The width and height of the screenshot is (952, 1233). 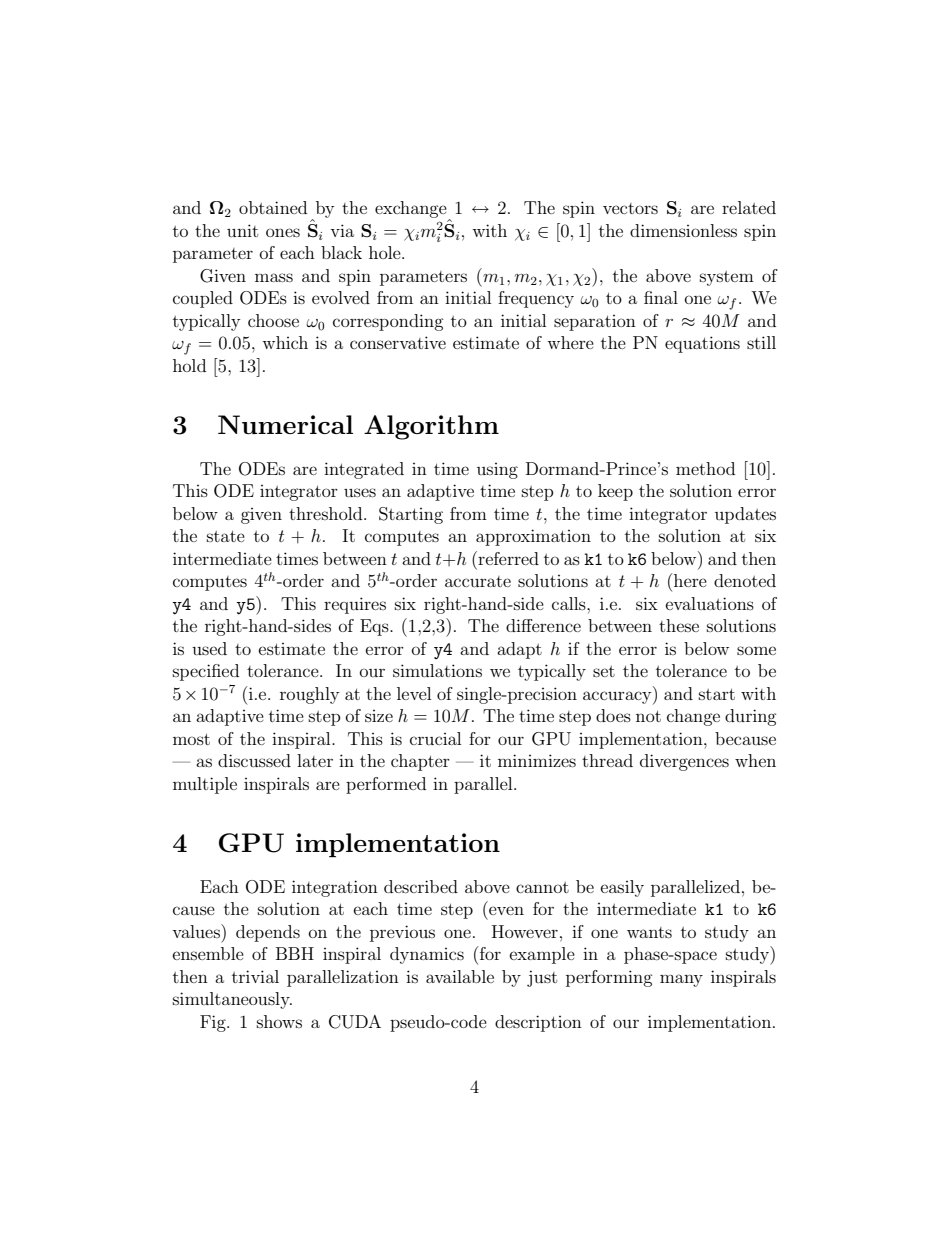 I want to click on simultaneously, so click(x=232, y=1000).
